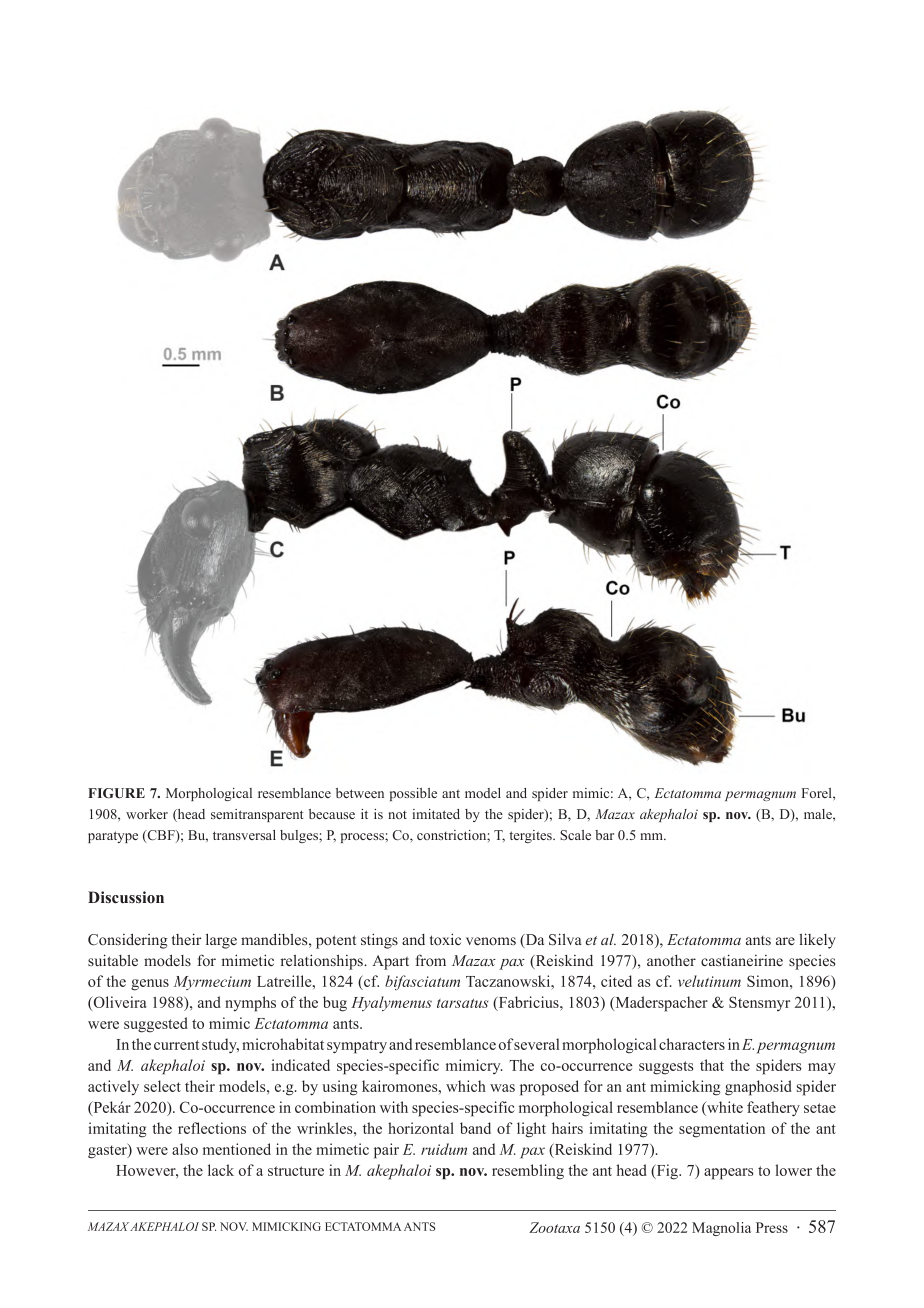  I want to click on lack, so click(221, 1170).
